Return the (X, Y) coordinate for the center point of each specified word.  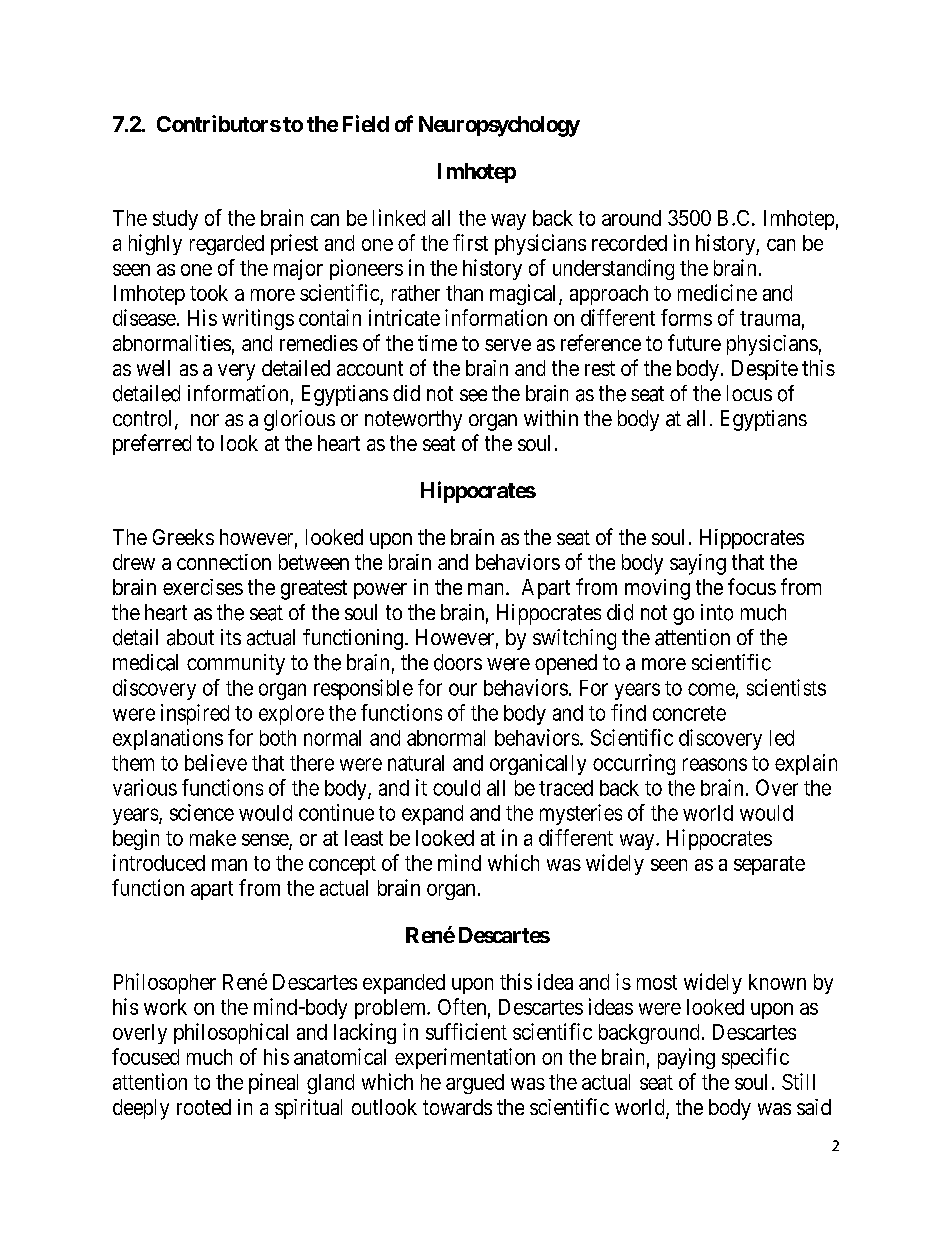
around (631, 218)
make (213, 838)
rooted (204, 1107)
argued (475, 1084)
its (231, 637)
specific (755, 1058)
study (175, 220)
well (153, 368)
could (456, 788)
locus (749, 393)
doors (458, 662)
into (717, 612)
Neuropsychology (499, 126)
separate (769, 865)
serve (508, 345)
